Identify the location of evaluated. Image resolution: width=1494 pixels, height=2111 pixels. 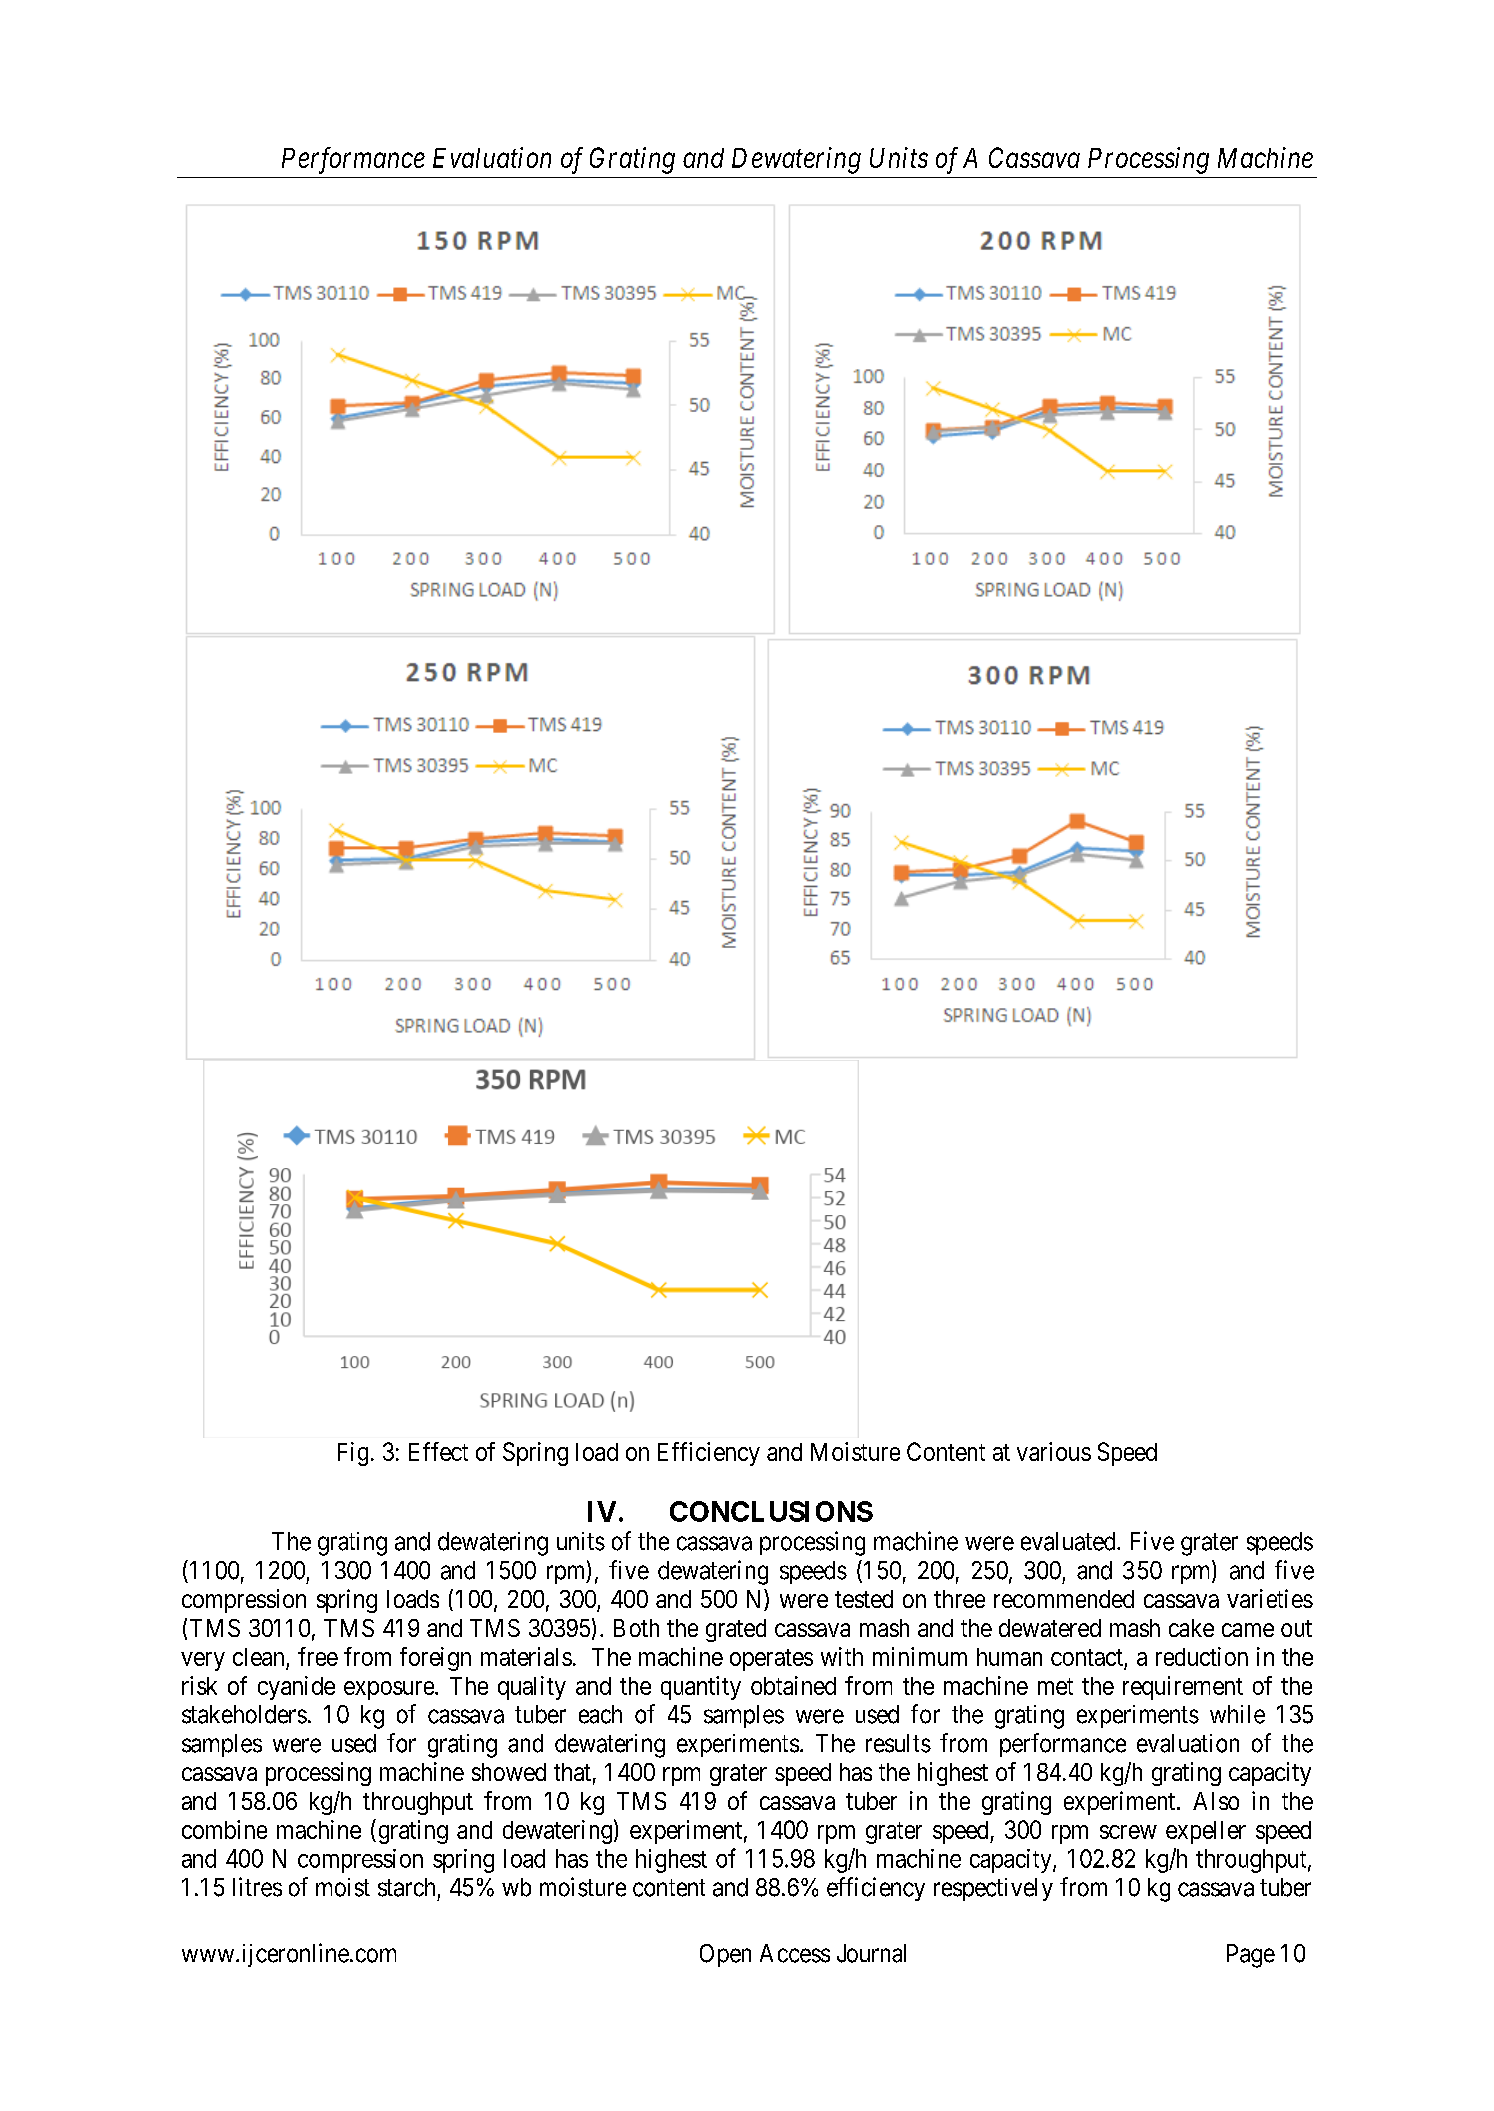
(1069, 1541).
